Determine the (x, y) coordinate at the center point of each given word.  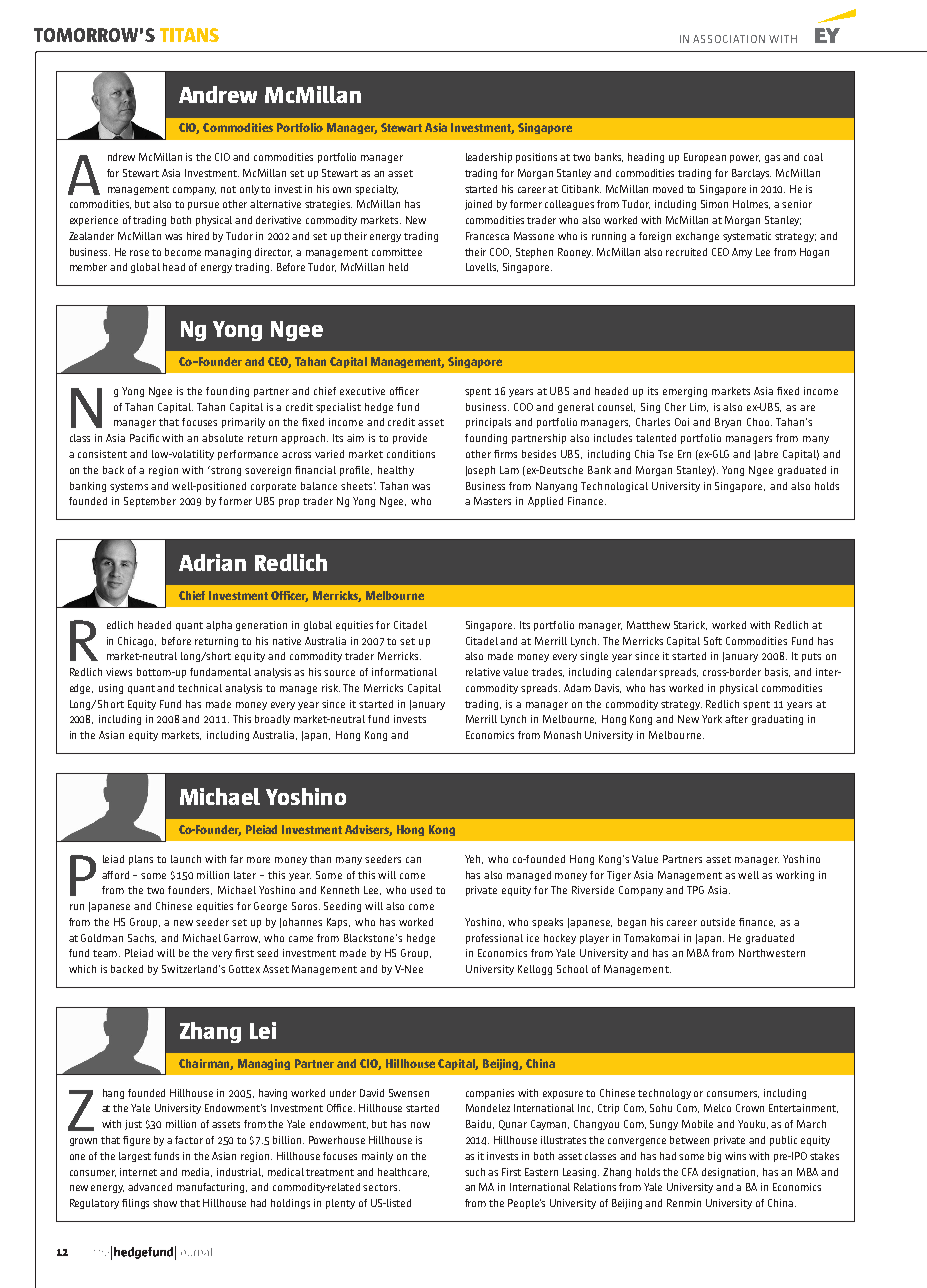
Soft (713, 641)
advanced (150, 1187)
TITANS (189, 35)
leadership (489, 158)
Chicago (137, 642)
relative (483, 672)
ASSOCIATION (729, 39)
